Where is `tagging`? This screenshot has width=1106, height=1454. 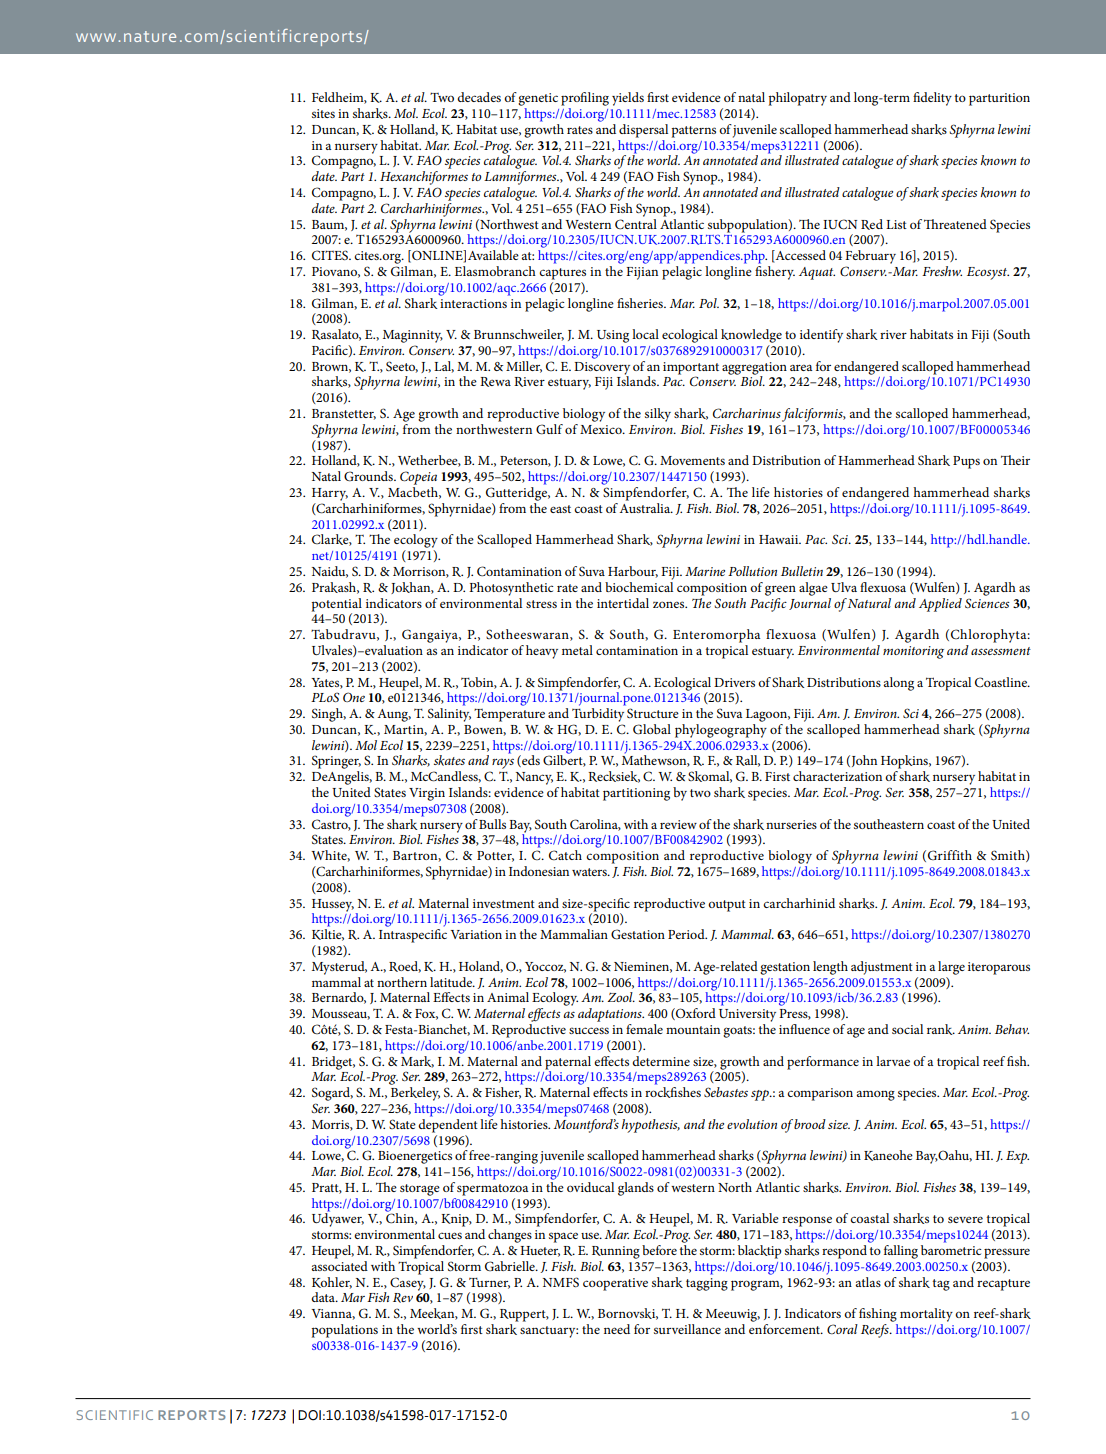
tagging is located at coordinates (707, 1284).
